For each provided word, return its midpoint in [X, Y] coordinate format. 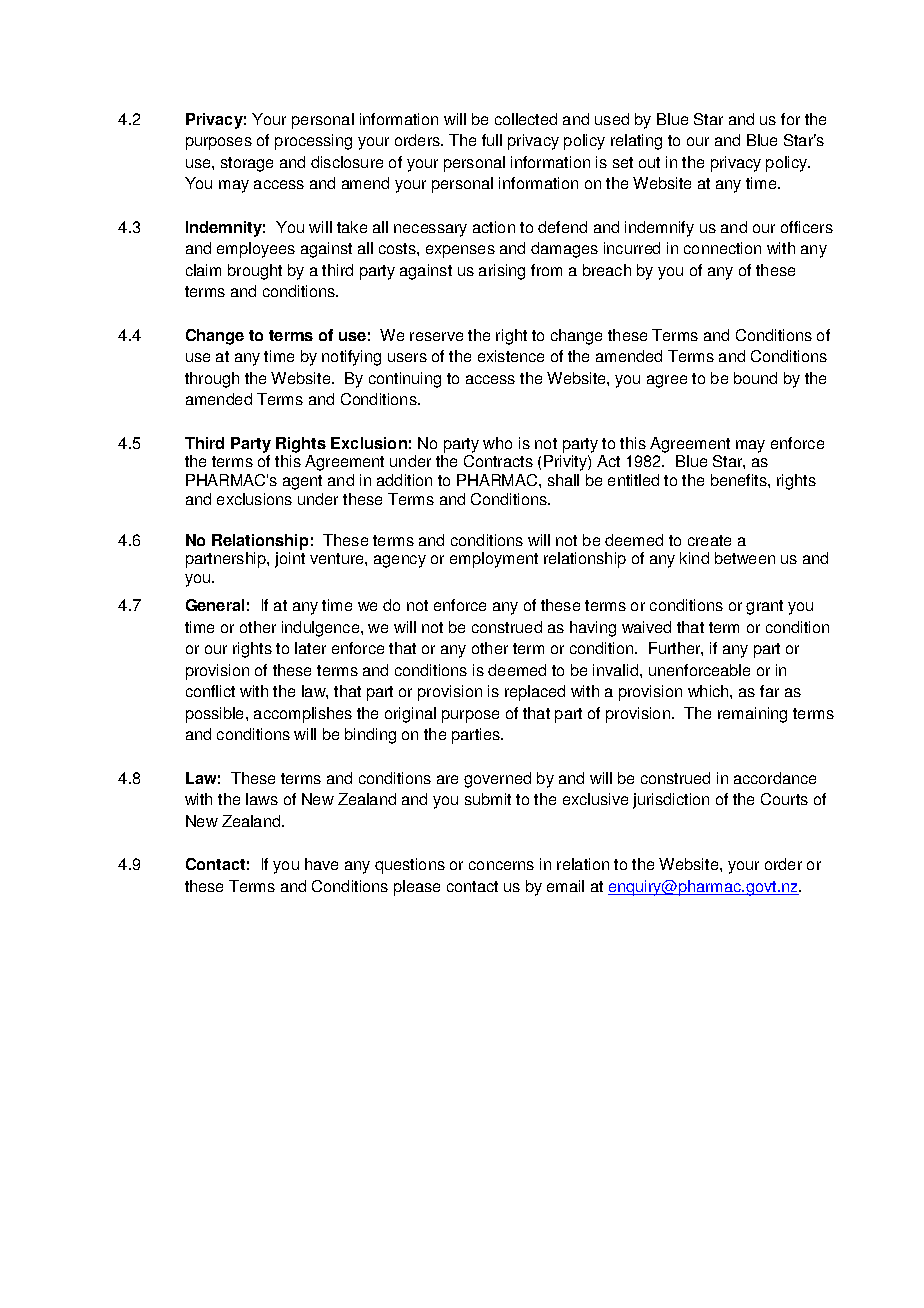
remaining [752, 715]
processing [313, 142]
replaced [535, 693]
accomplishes [303, 715]
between [745, 558]
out [649, 162]
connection [722, 248]
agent [302, 482]
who [497, 443]
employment [494, 560]
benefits [740, 480]
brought [255, 272]
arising [502, 272]
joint [290, 560]
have [321, 864]
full [492, 140]
